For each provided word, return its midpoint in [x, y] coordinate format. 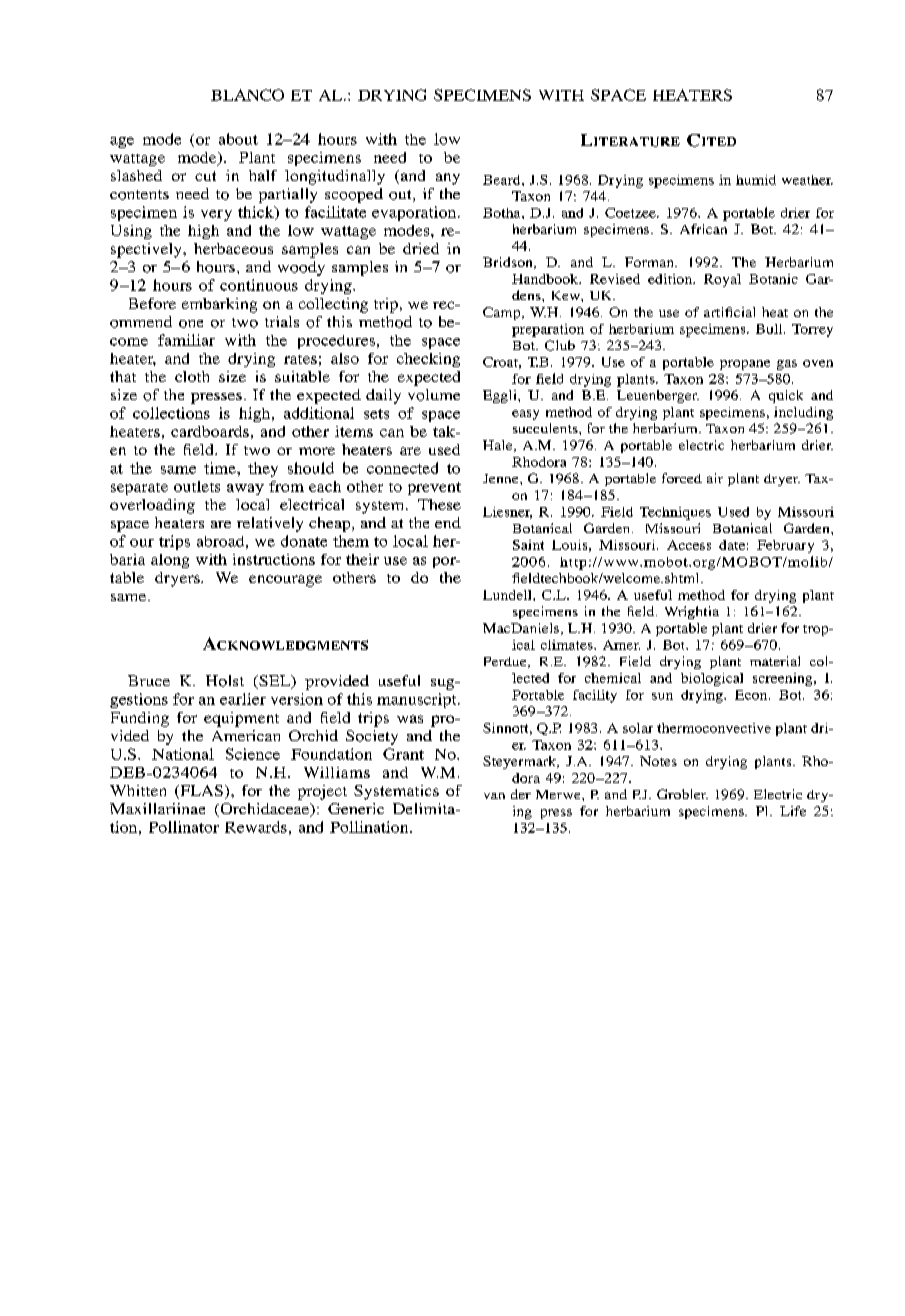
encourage [285, 581]
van [494, 796]
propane [745, 365]
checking [428, 360]
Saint [528, 545]
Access [689, 545]
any [448, 179]
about [238, 139]
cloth [192, 376]
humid [756, 180]
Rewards [256, 827]
